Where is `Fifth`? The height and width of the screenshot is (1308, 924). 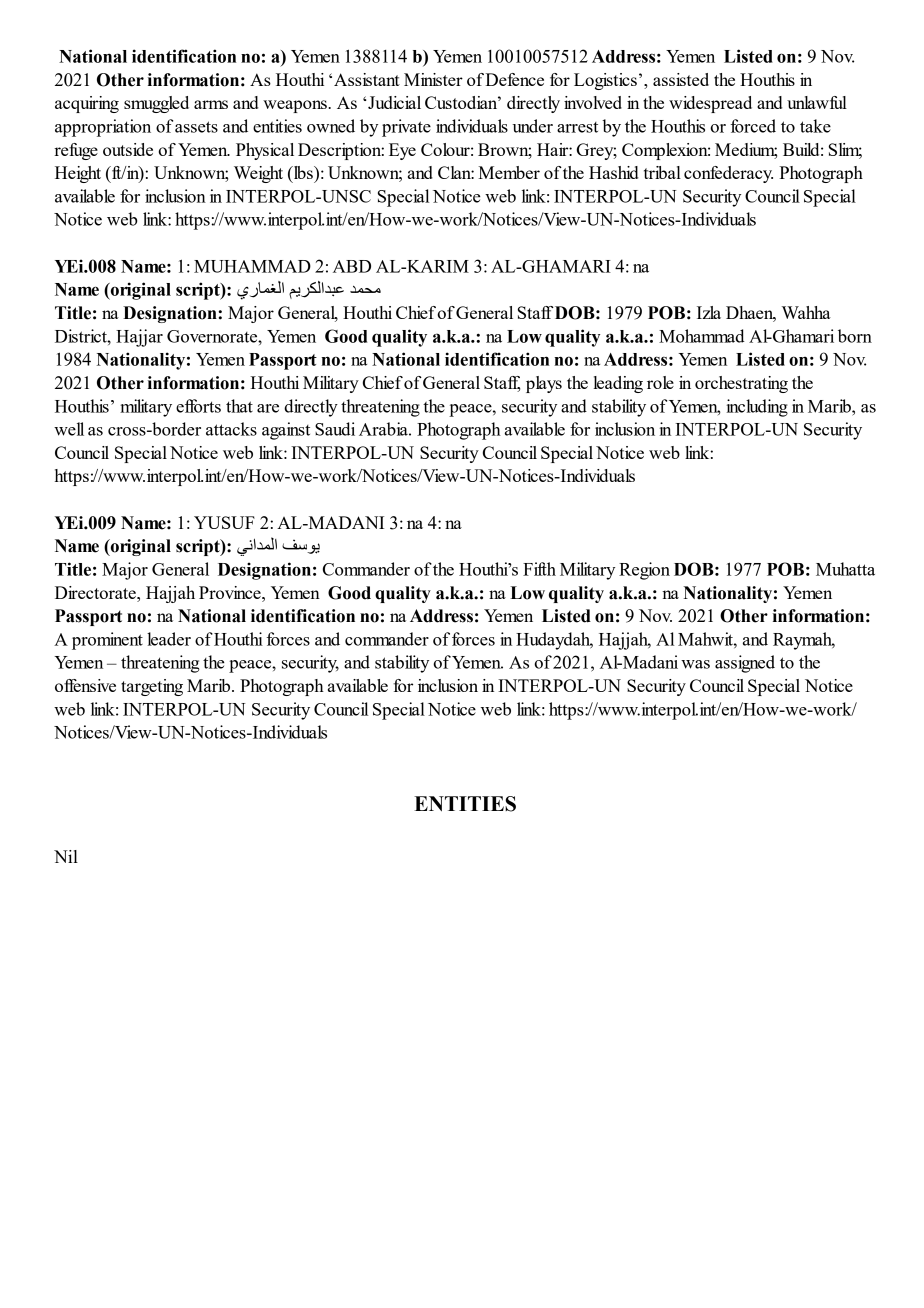 Fifth is located at coordinates (539, 569).
